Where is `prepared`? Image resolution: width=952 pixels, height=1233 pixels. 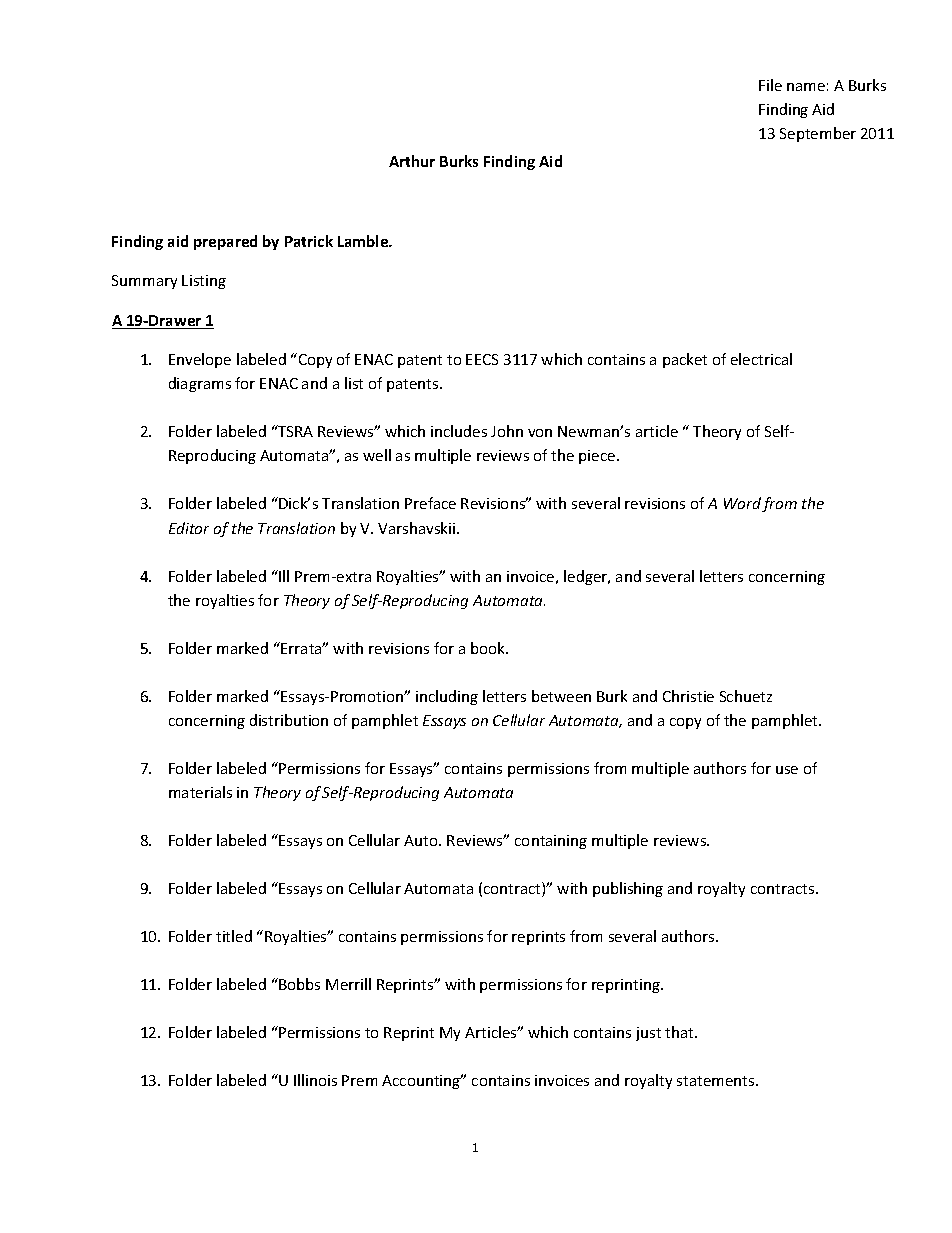
prepared is located at coordinates (225, 242).
